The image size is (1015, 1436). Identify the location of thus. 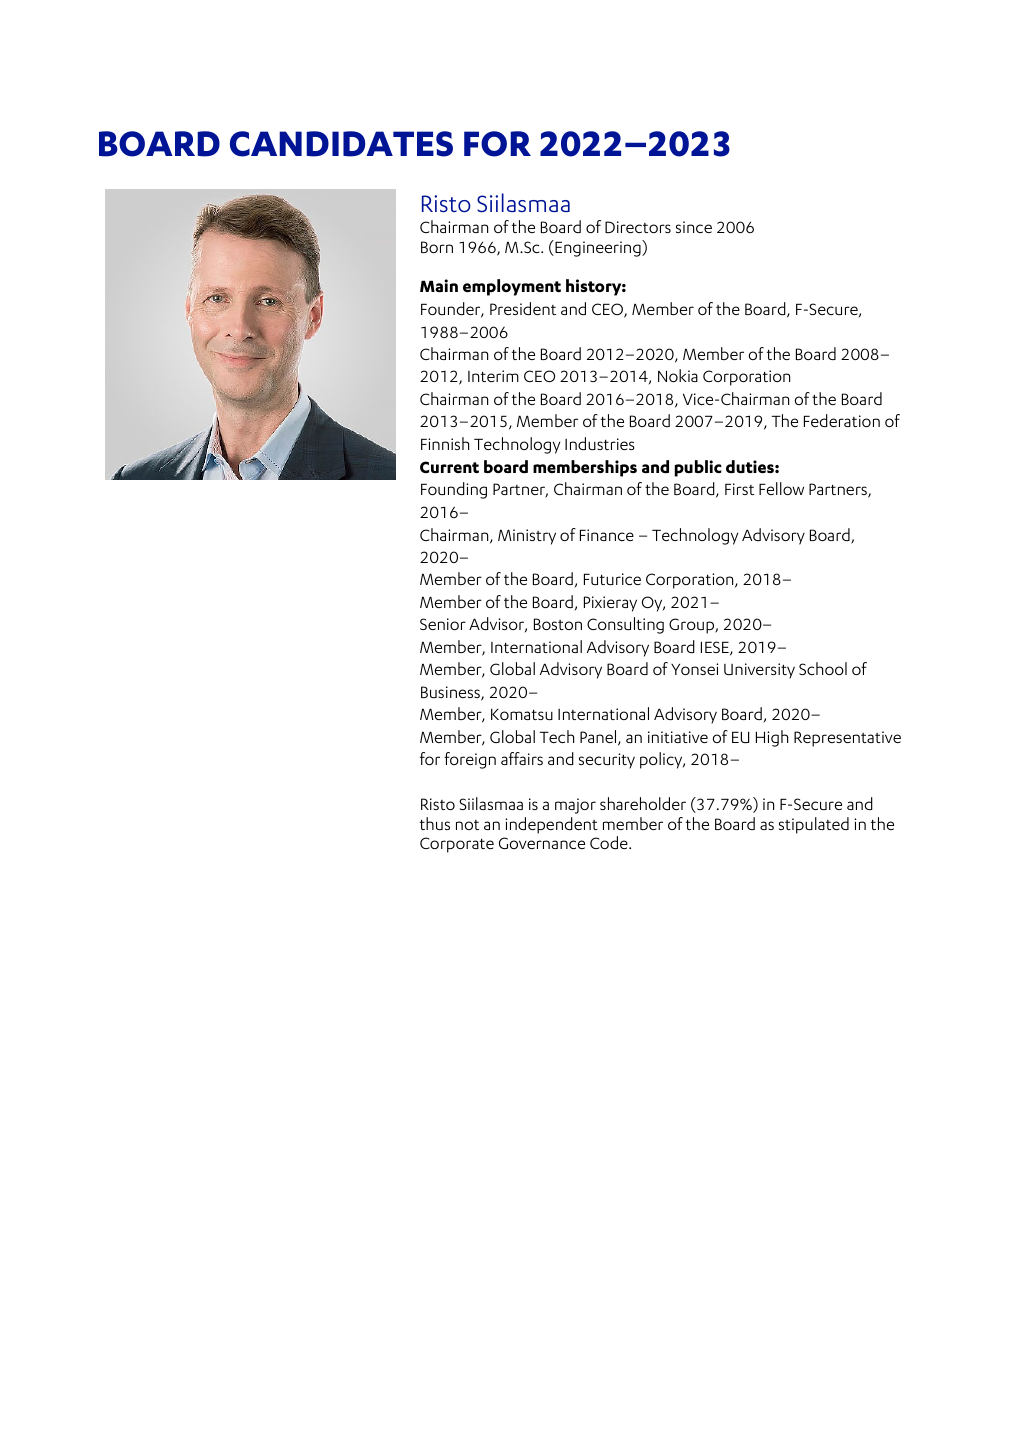
(435, 823).
